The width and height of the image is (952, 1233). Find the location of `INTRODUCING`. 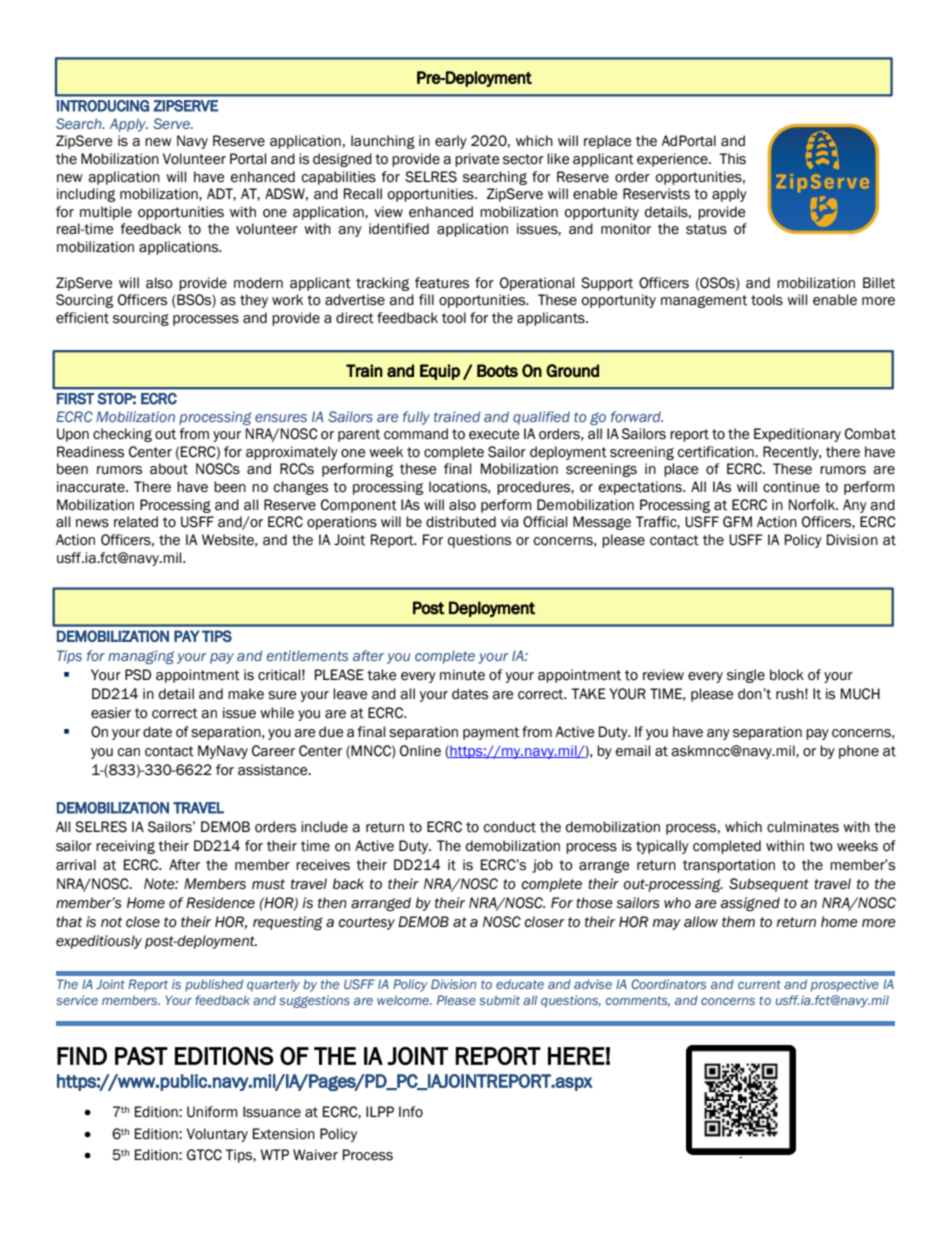

INTRODUCING is located at coordinates (103, 106).
